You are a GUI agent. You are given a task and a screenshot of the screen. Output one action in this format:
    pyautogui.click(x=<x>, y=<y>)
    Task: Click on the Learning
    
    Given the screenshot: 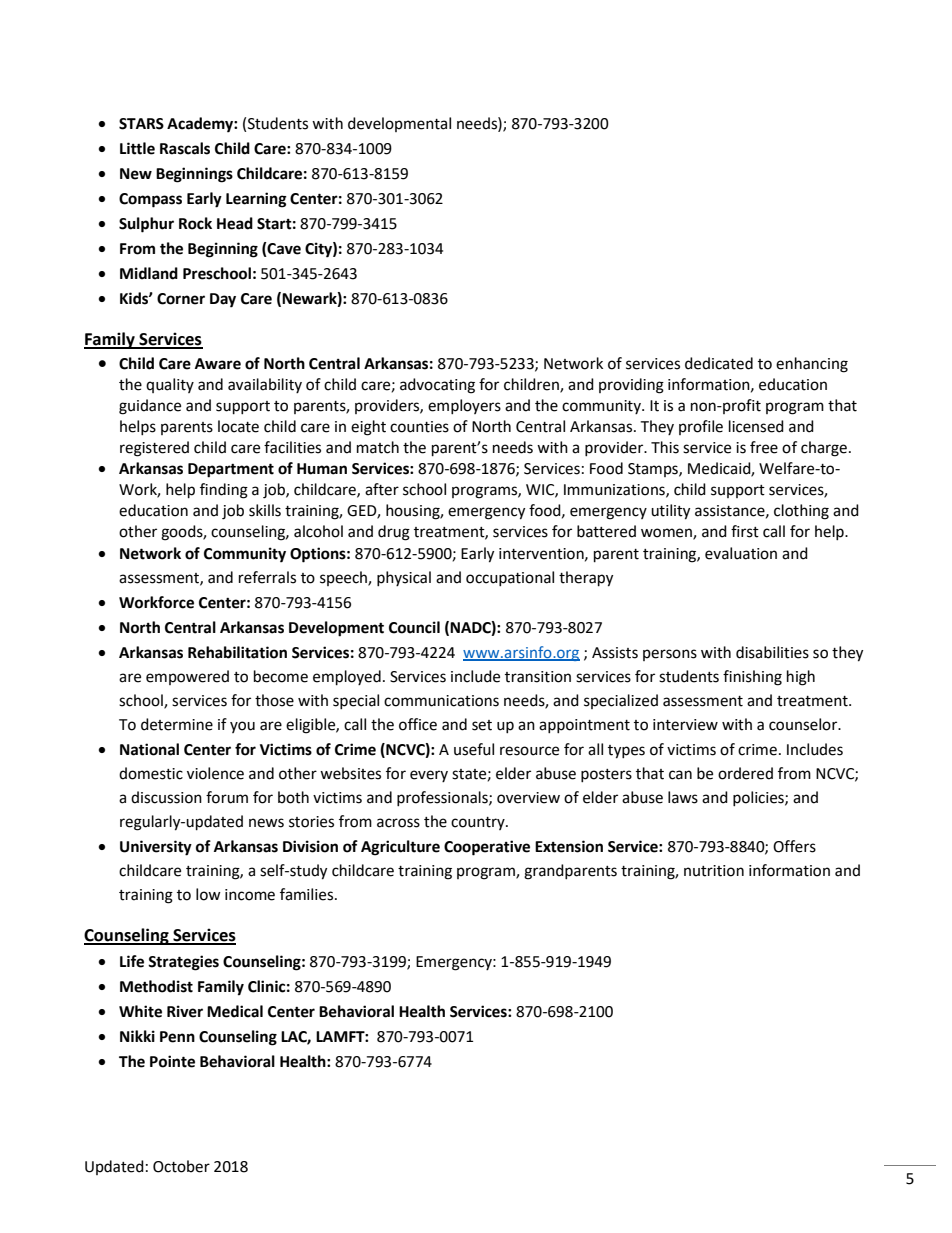 What is the action you would take?
    pyautogui.click(x=256, y=200)
